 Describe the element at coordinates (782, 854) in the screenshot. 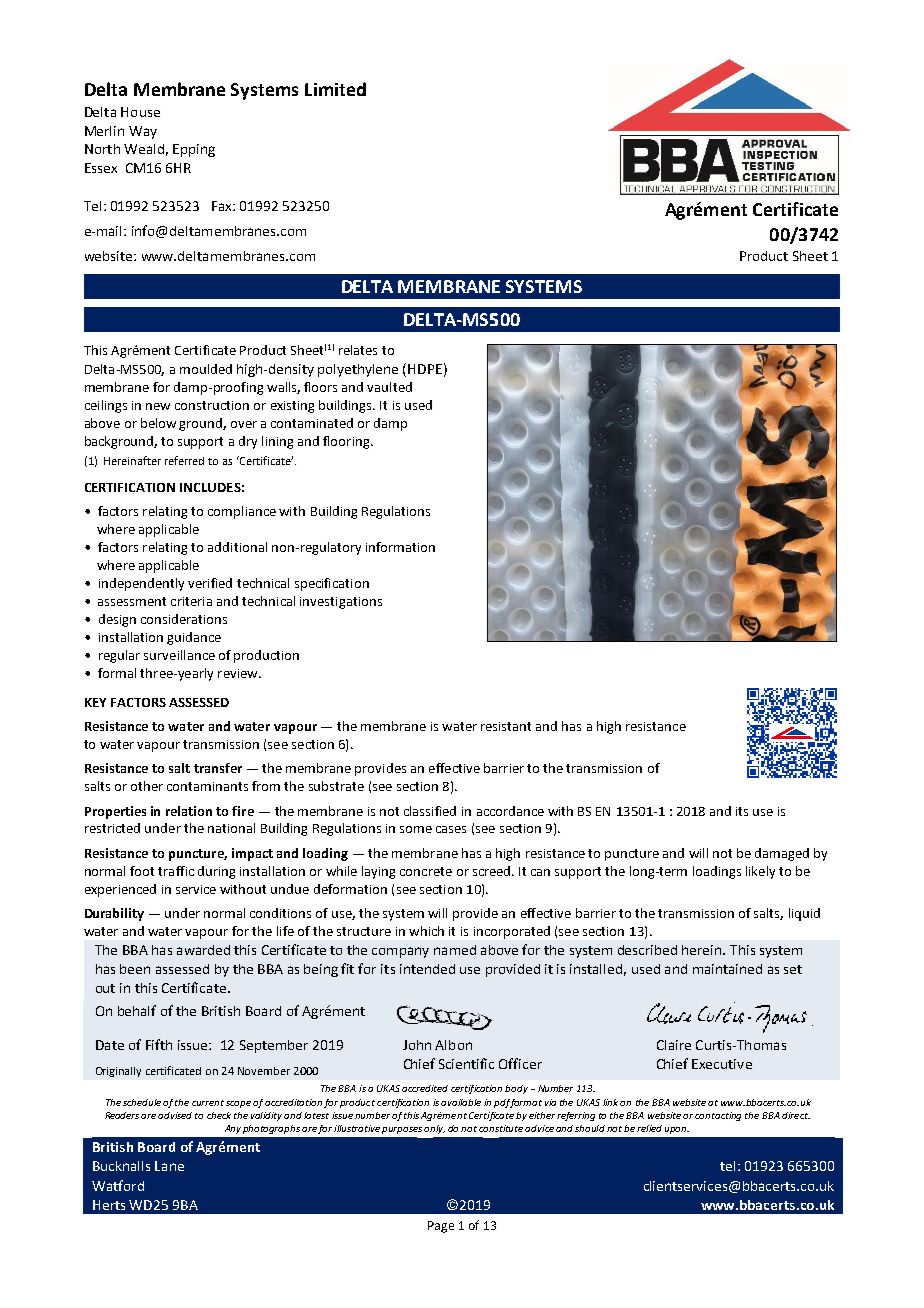

I see `damaged` at that location.
